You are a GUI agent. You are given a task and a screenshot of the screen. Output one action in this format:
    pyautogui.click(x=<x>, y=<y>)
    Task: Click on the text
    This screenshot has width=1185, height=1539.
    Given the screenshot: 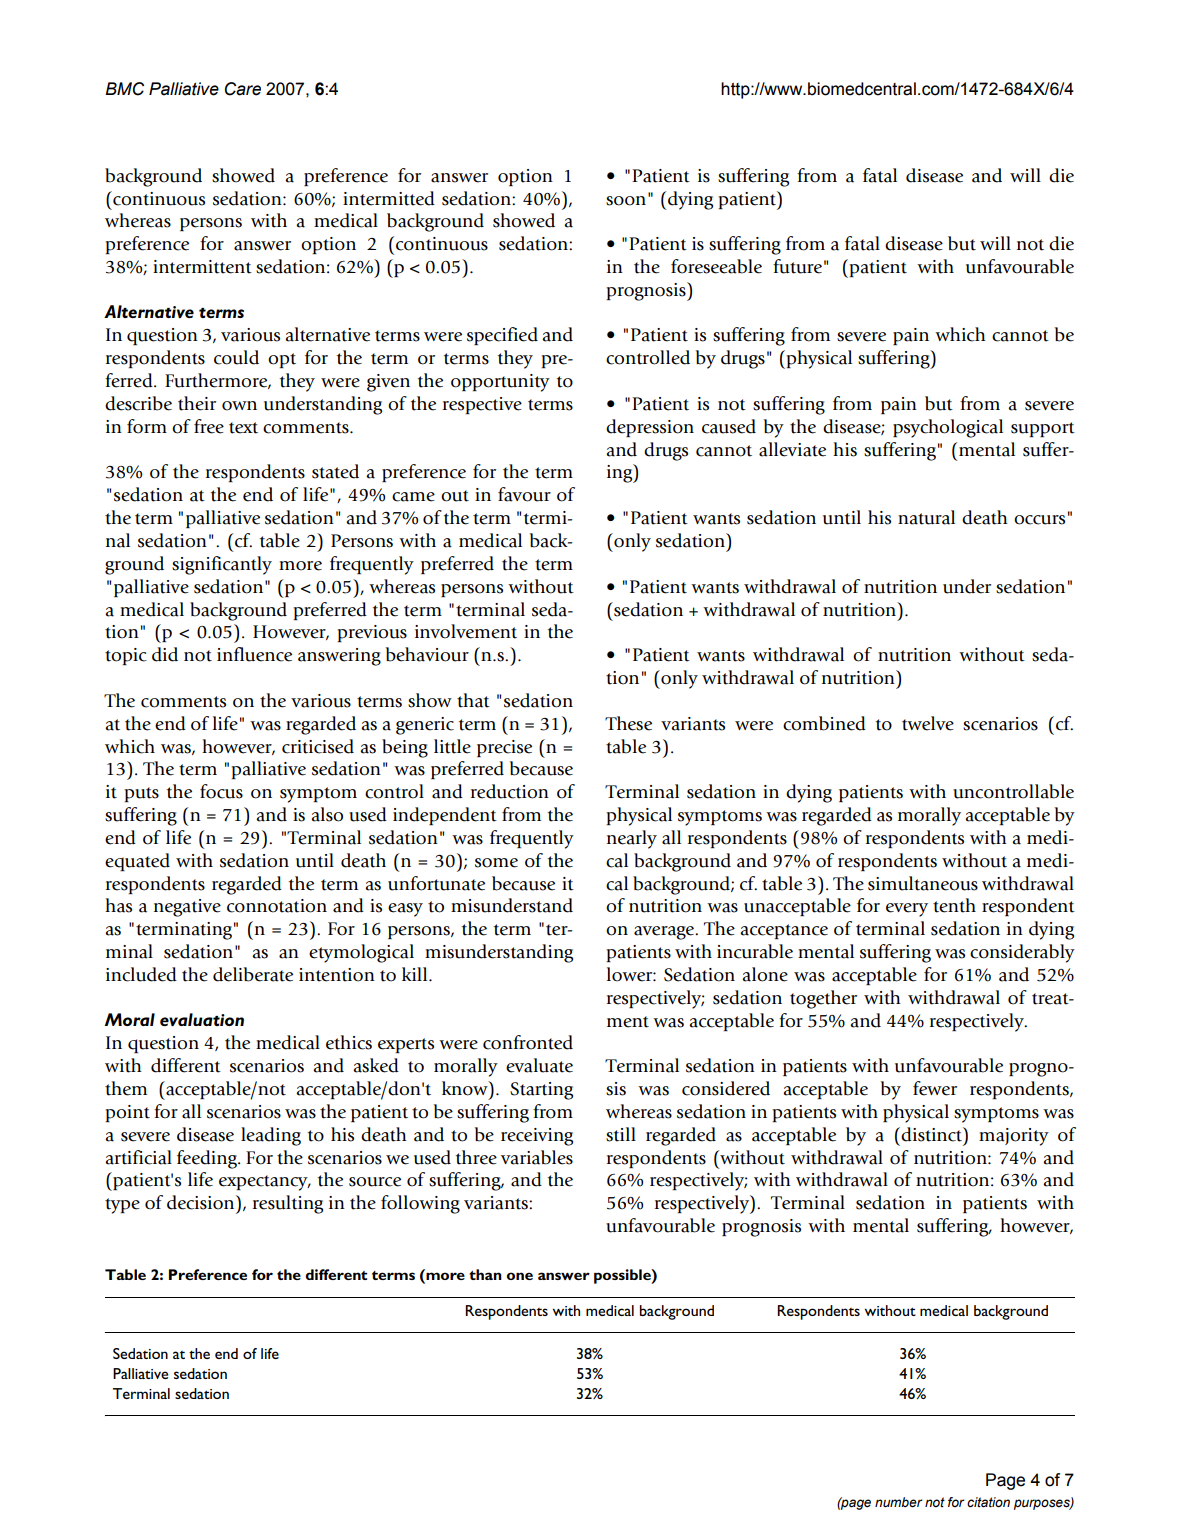 What is the action you would take?
    pyautogui.click(x=243, y=428)
